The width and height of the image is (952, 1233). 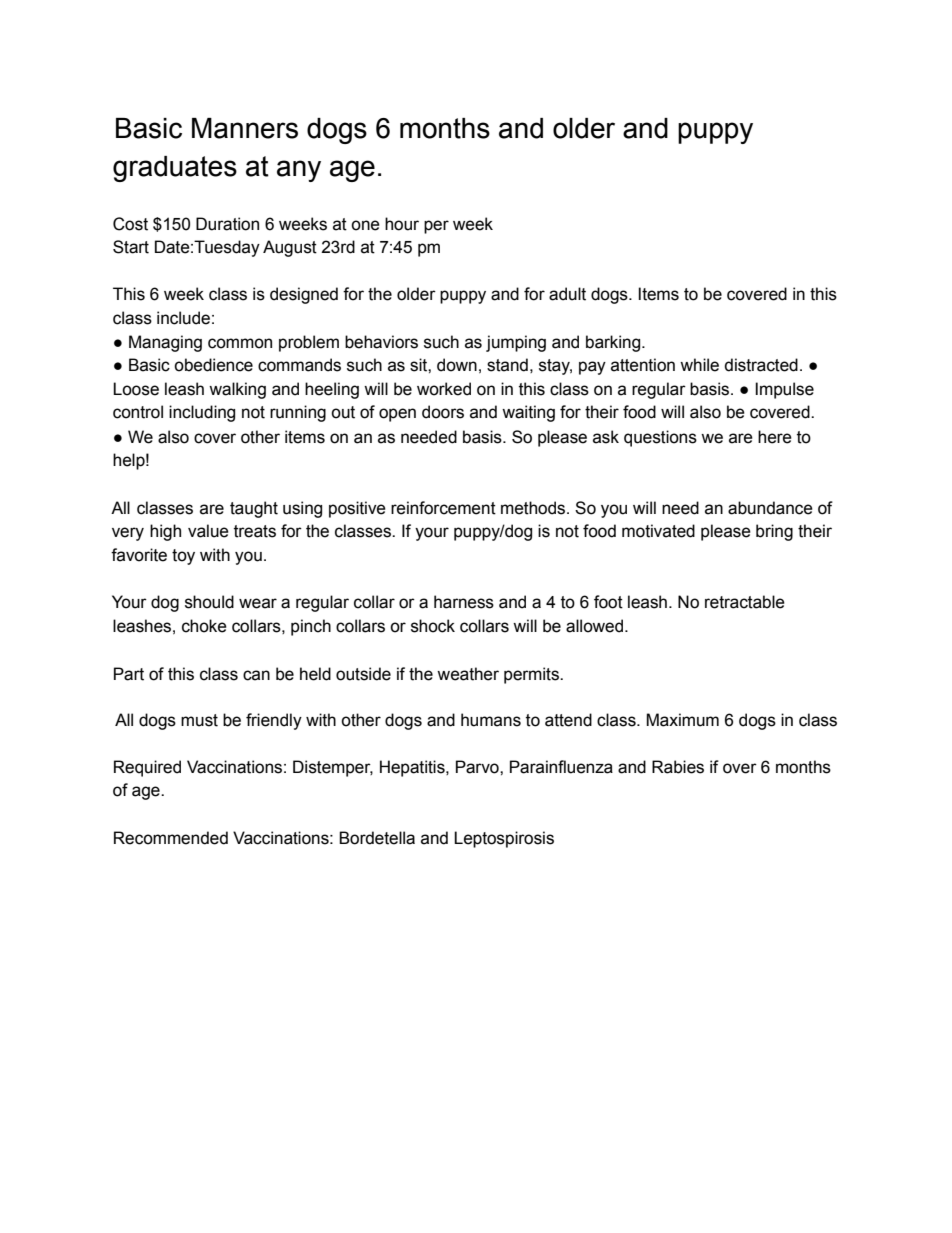 What do you see at coordinates (171, 838) in the image?
I see `Recommended` at bounding box center [171, 838].
